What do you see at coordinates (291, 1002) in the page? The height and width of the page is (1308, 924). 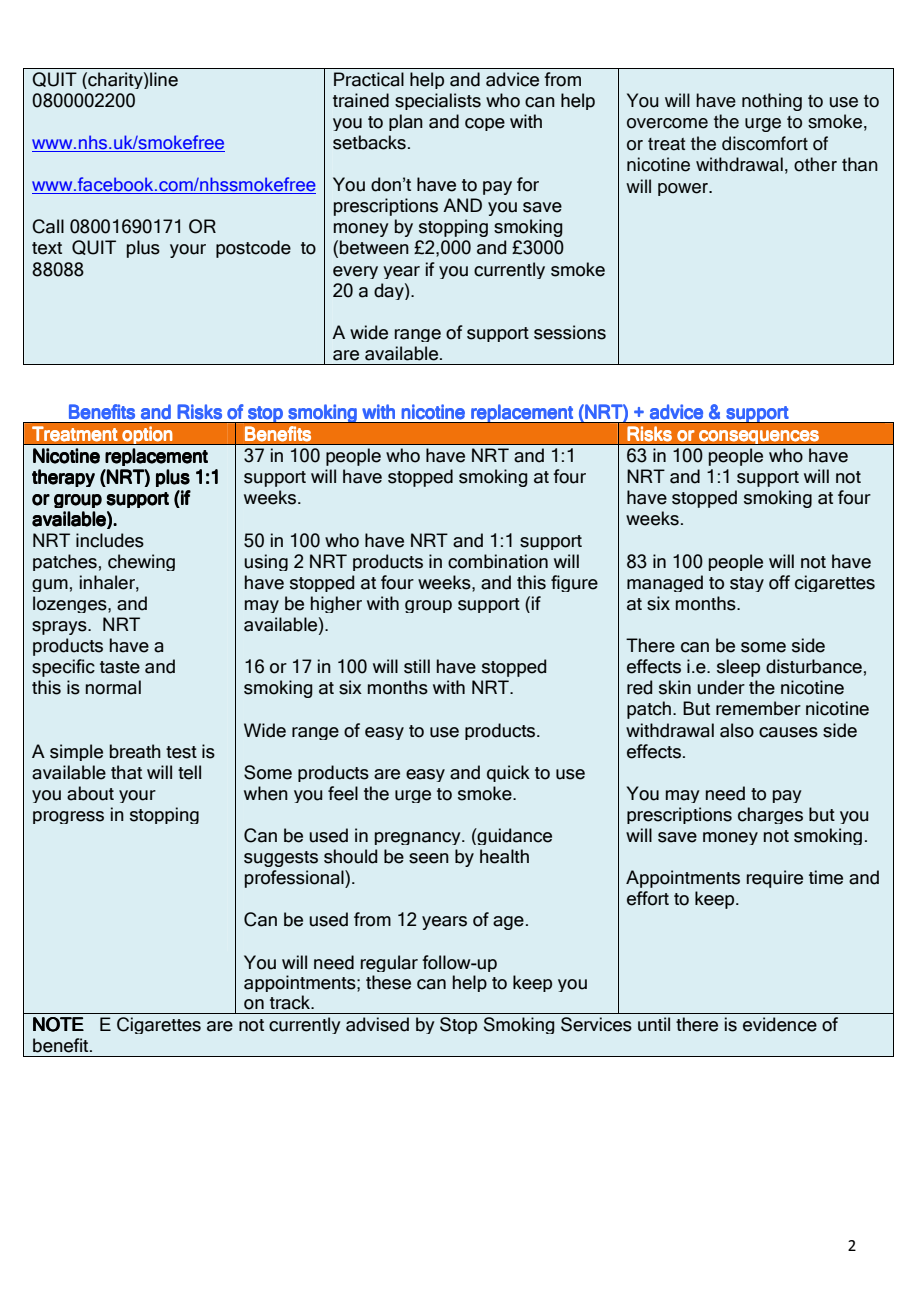 I see `track` at bounding box center [291, 1002].
